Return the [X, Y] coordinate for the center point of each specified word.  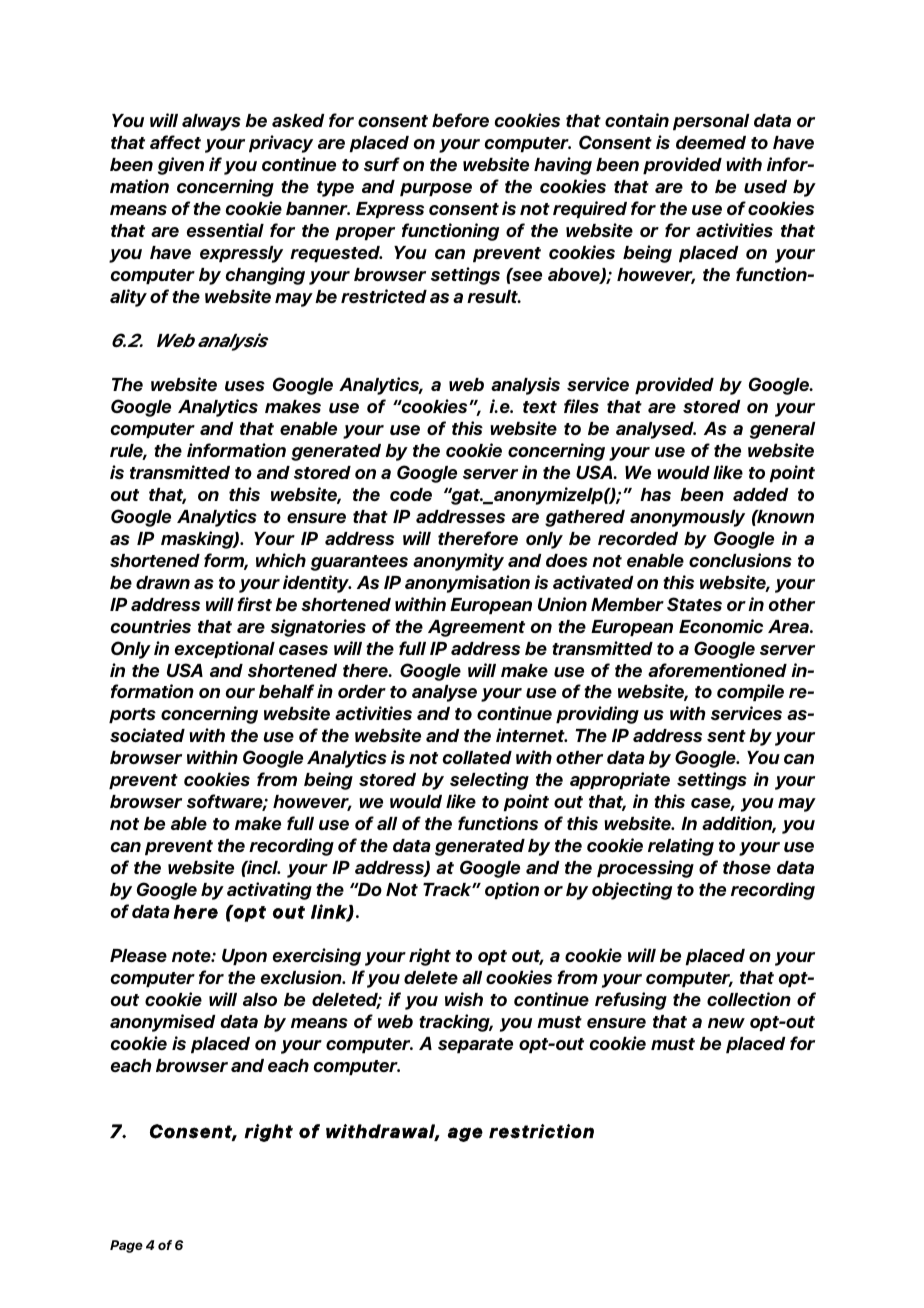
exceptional [225, 649]
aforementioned [717, 670]
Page [126, 1246]
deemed [711, 142]
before [460, 120]
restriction [541, 1131]
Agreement [476, 628]
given [181, 166]
